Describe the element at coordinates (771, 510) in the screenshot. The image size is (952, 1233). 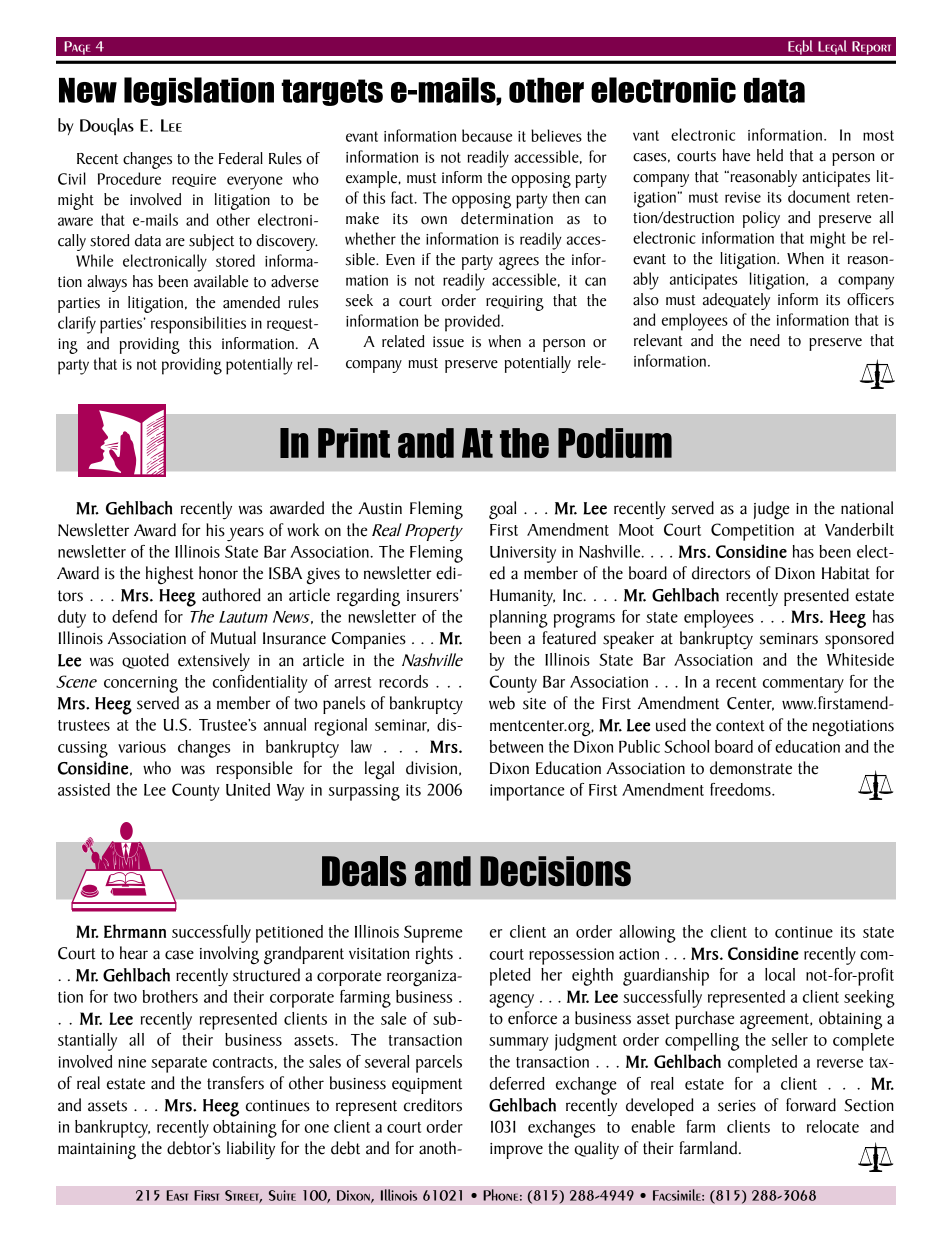
I see `judge` at that location.
